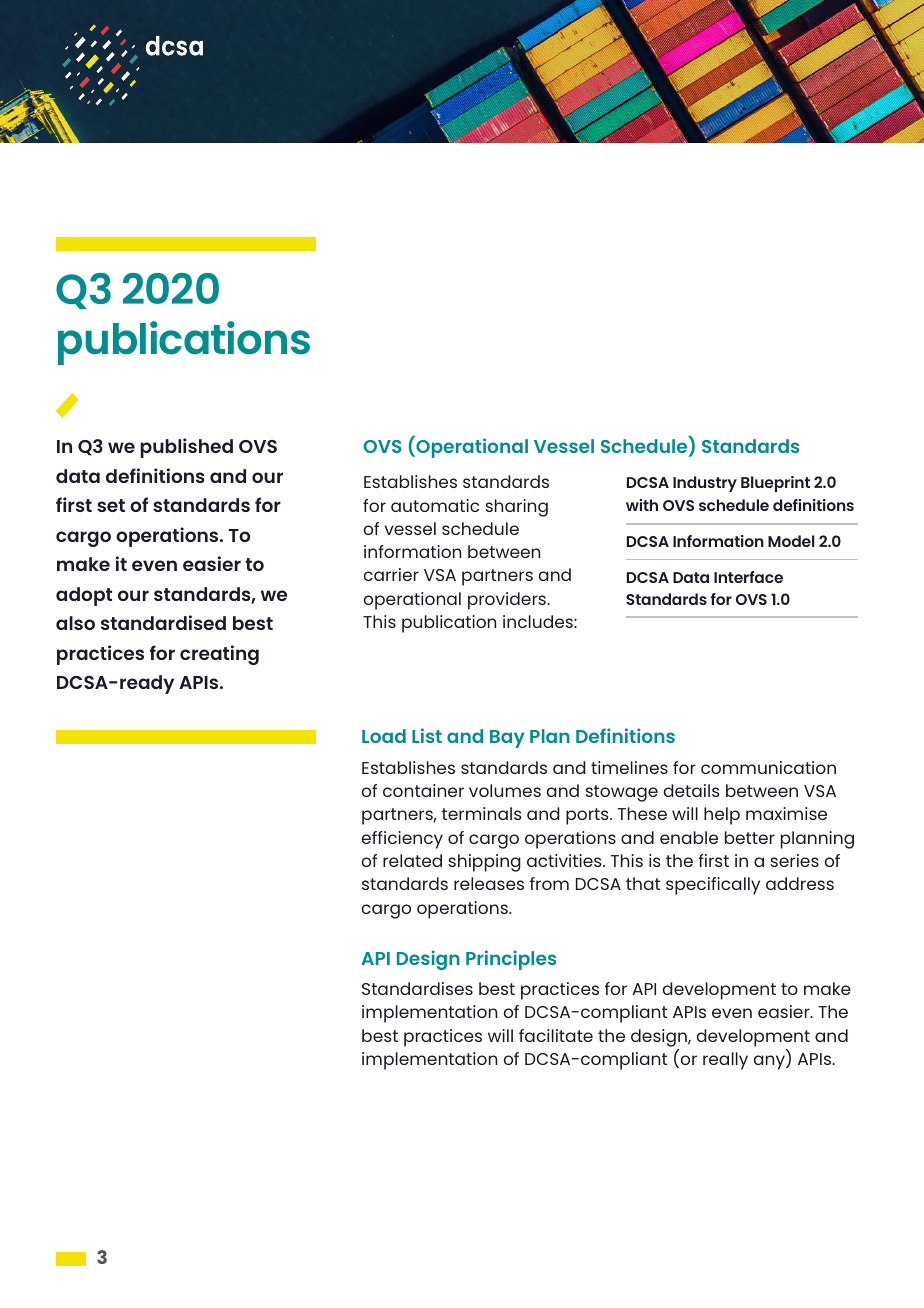 The width and height of the screenshot is (924, 1308). What do you see at coordinates (427, 735) in the screenshot?
I see `List` at bounding box center [427, 735].
